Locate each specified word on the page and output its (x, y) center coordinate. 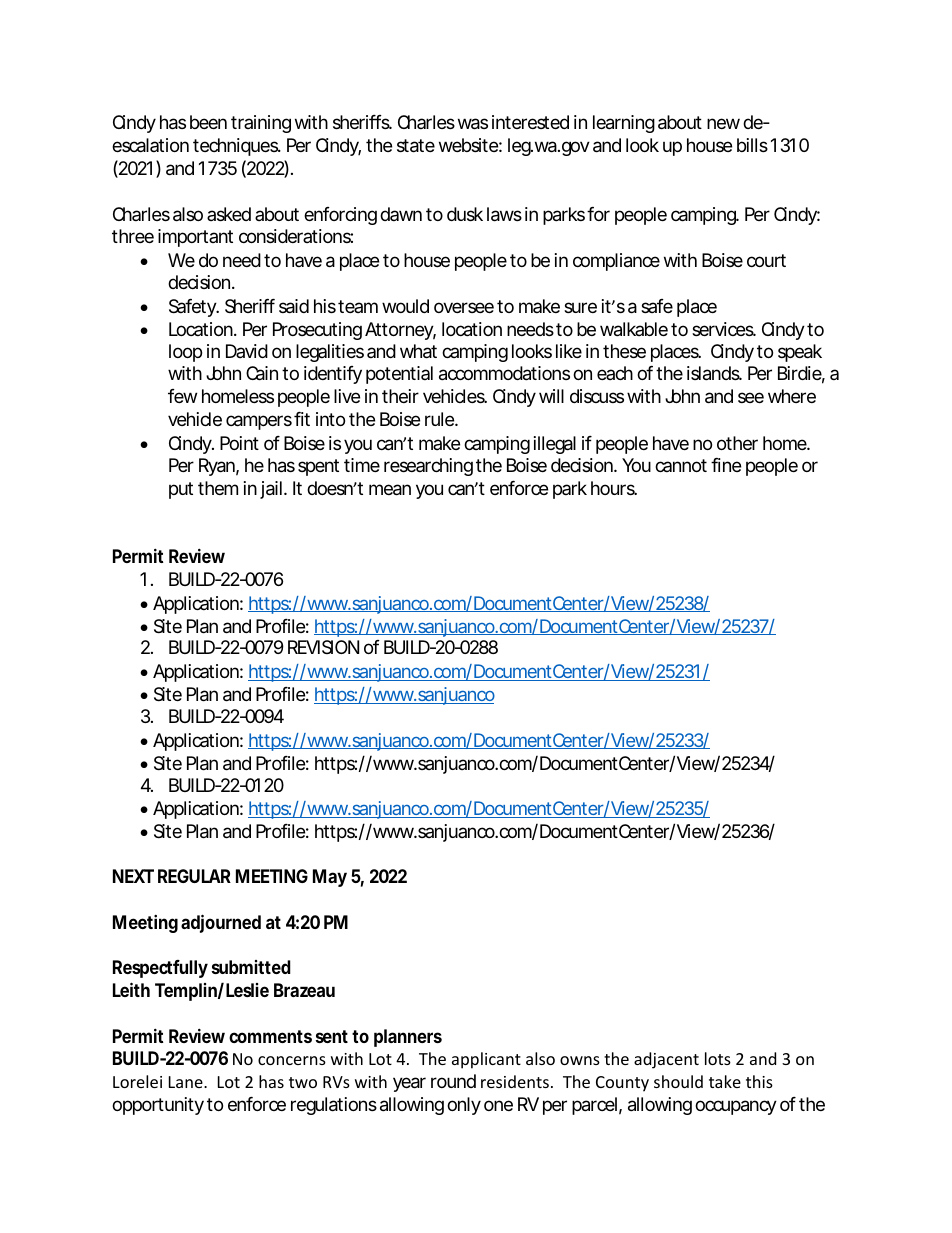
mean (390, 490)
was (473, 124)
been (208, 122)
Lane (187, 1082)
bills (752, 145)
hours (614, 488)
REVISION (323, 647)
